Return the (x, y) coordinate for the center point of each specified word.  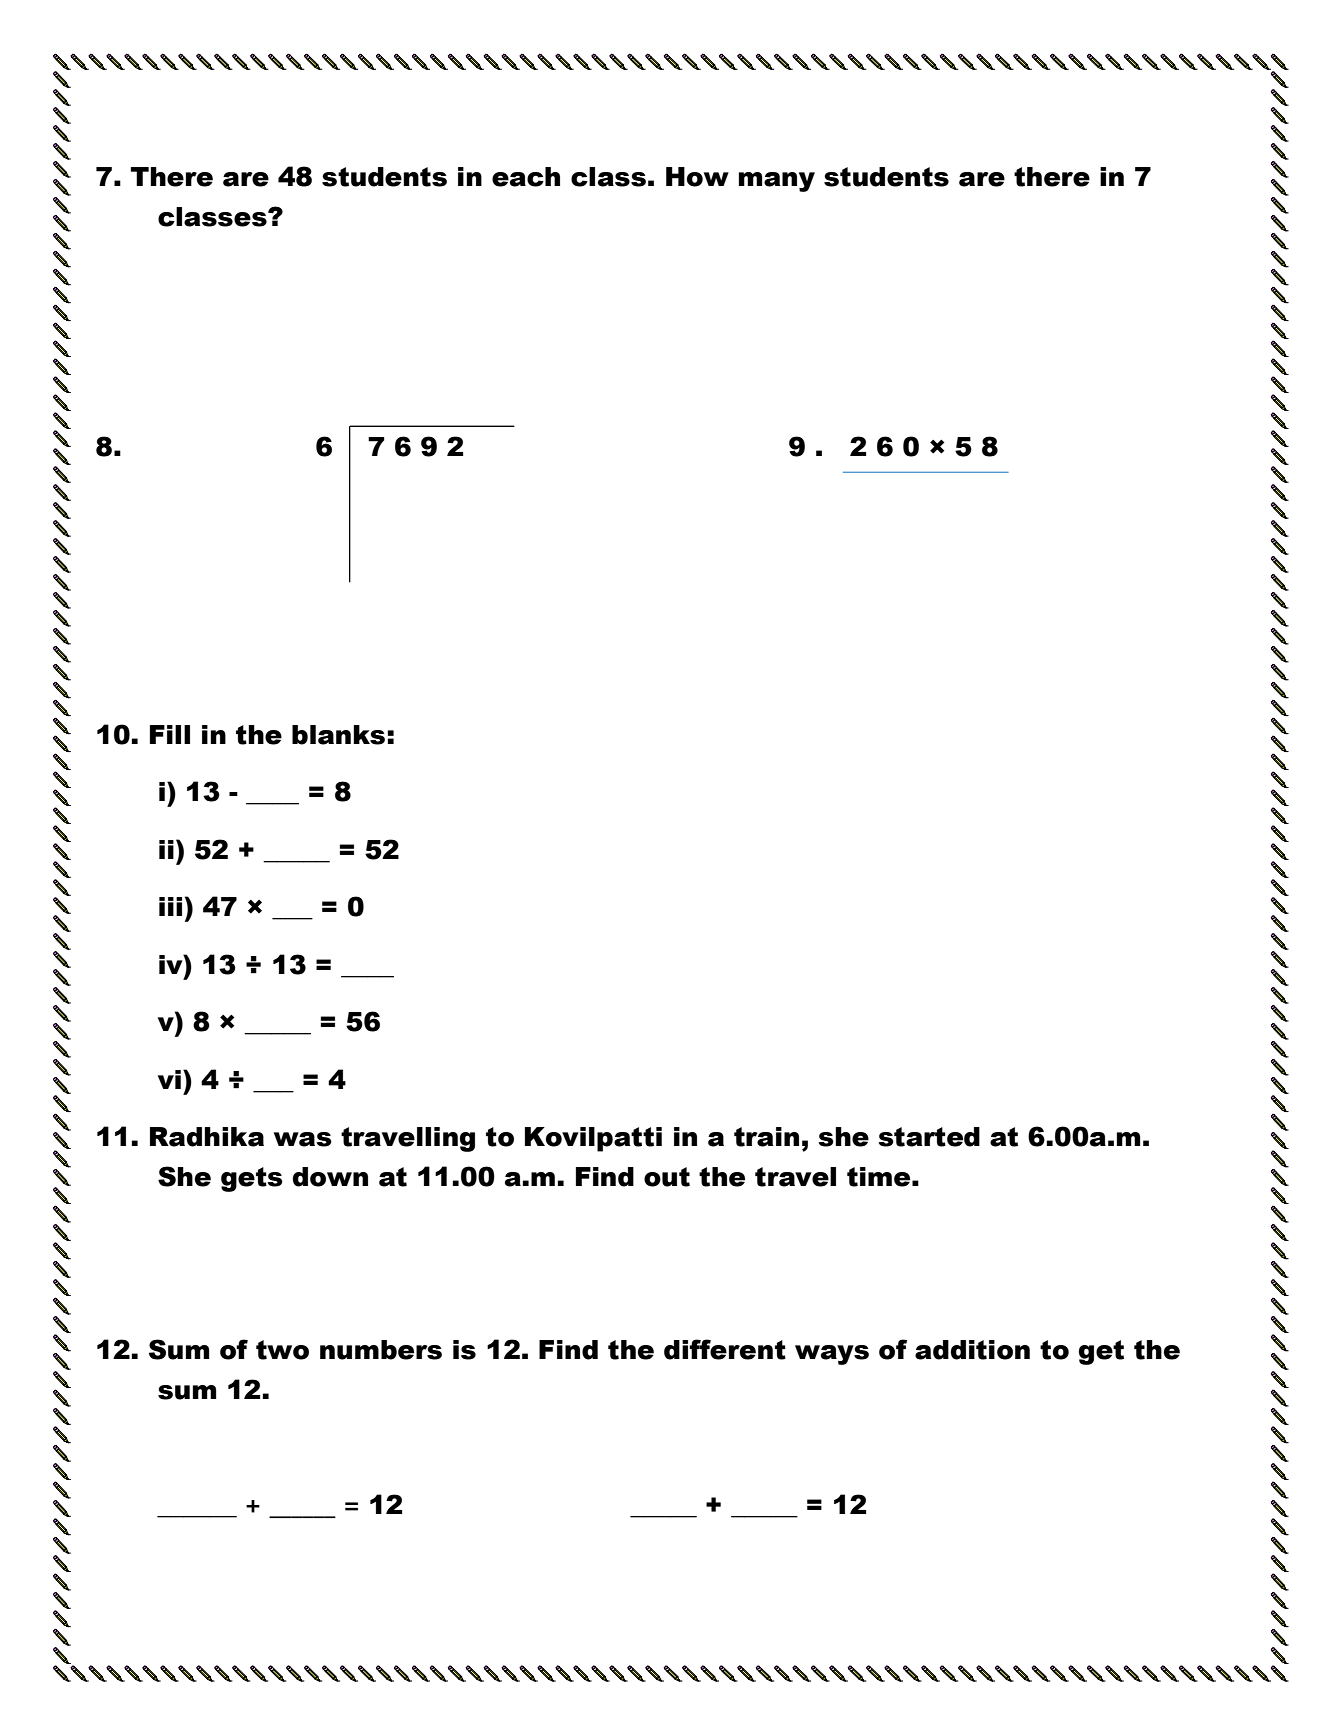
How (697, 177)
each (526, 177)
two (282, 1350)
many (777, 182)
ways (832, 1355)
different (725, 1349)
